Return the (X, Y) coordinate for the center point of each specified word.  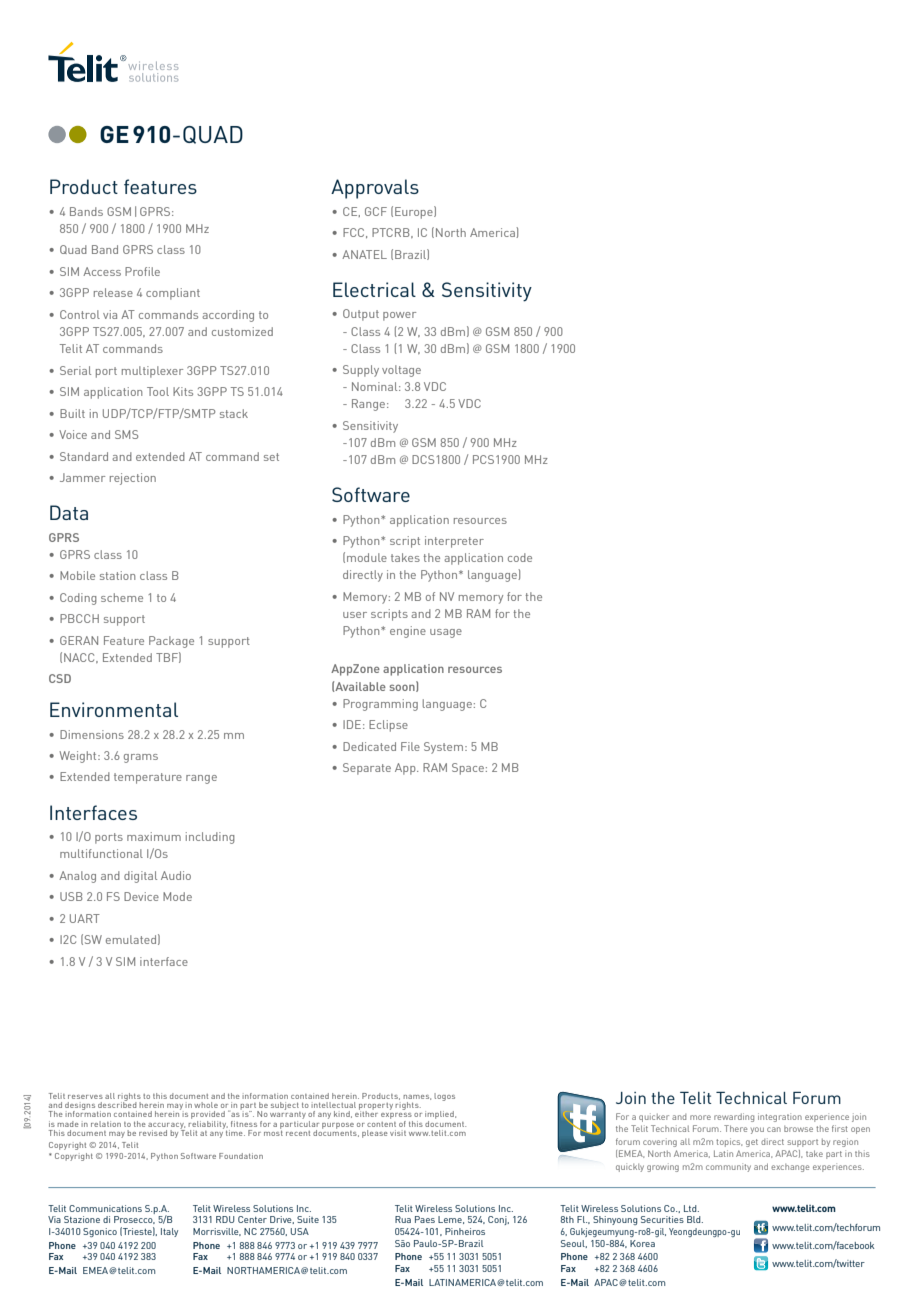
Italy (169, 1232)
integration (780, 1117)
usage (446, 633)
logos (444, 1097)
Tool (158, 391)
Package (171, 642)
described (117, 1104)
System (443, 748)
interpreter (454, 542)
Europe (415, 212)
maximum (154, 836)
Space (468, 769)
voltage (401, 371)
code (520, 557)
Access (102, 271)
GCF (376, 211)
